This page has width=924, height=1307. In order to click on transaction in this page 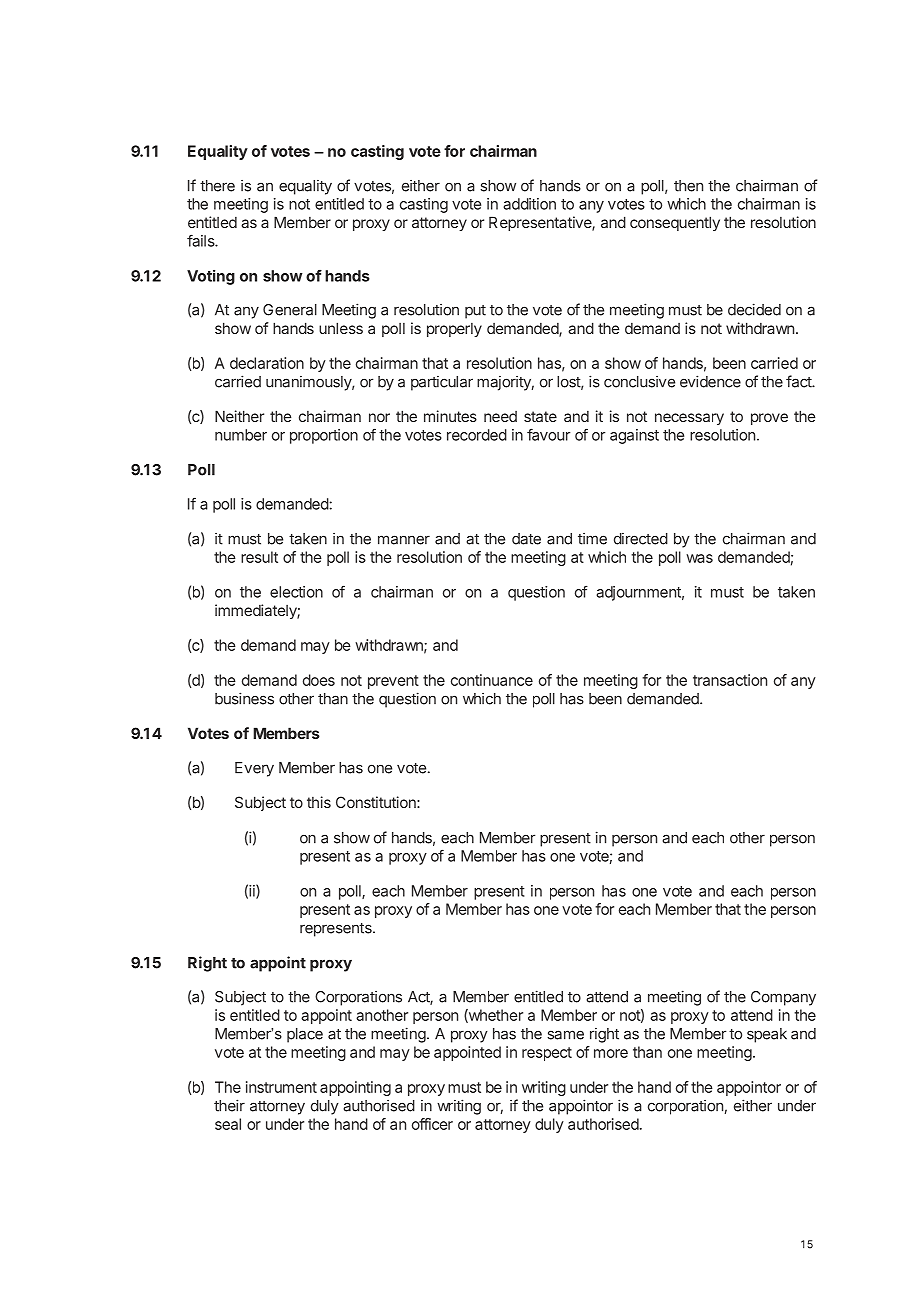, I will do `click(730, 680)`.
